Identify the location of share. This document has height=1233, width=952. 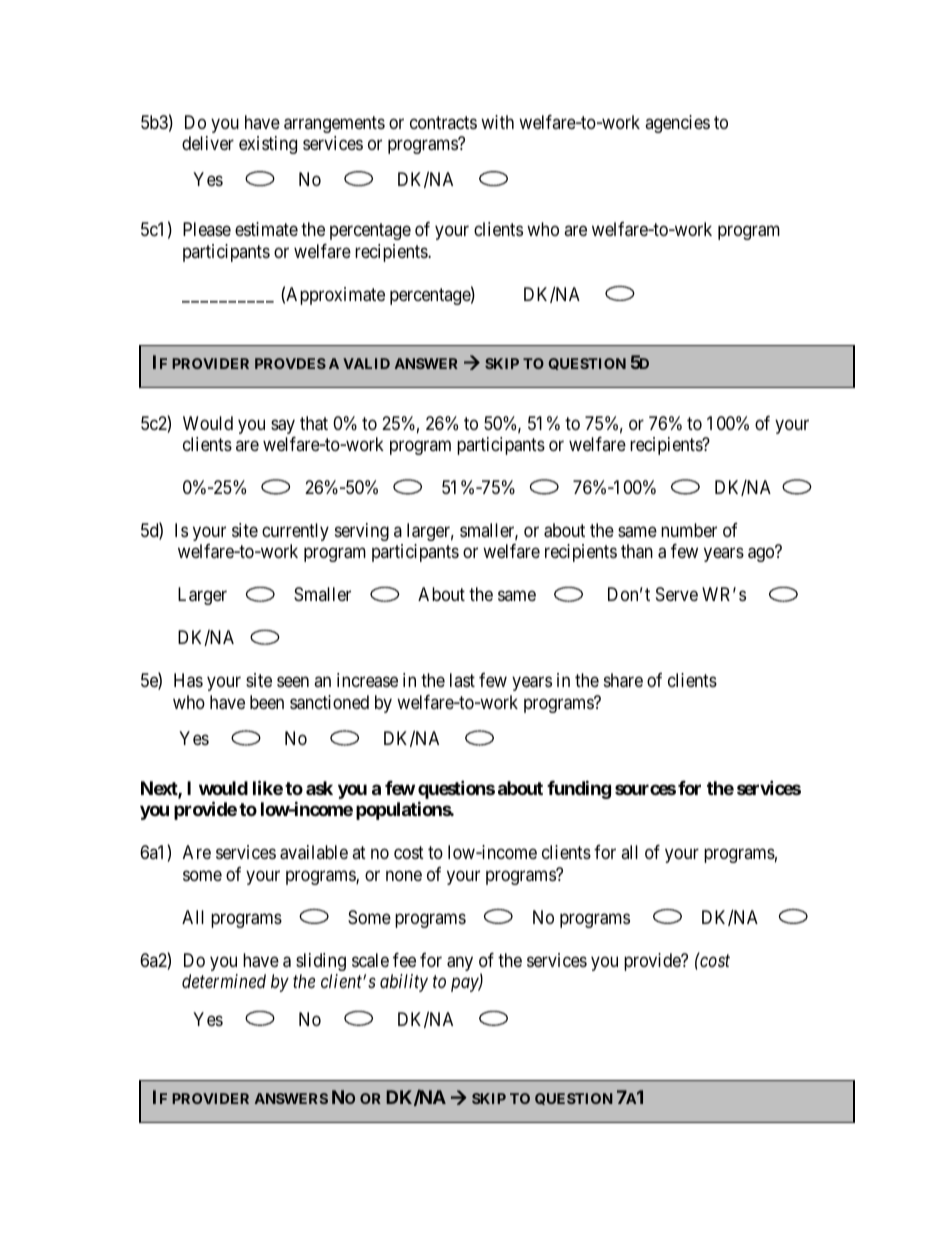
(623, 680).
